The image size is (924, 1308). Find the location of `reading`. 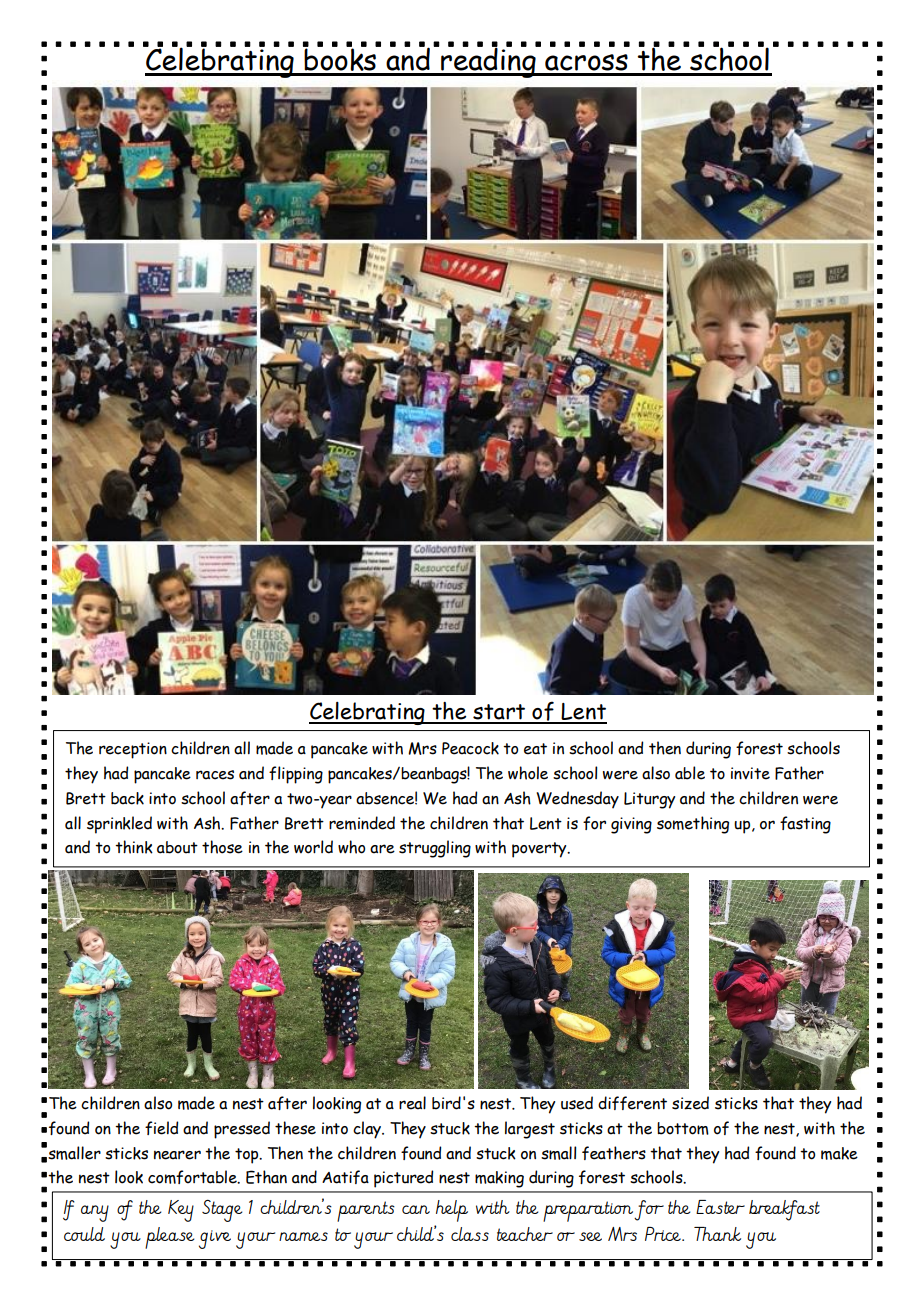

reading is located at coordinates (488, 62).
